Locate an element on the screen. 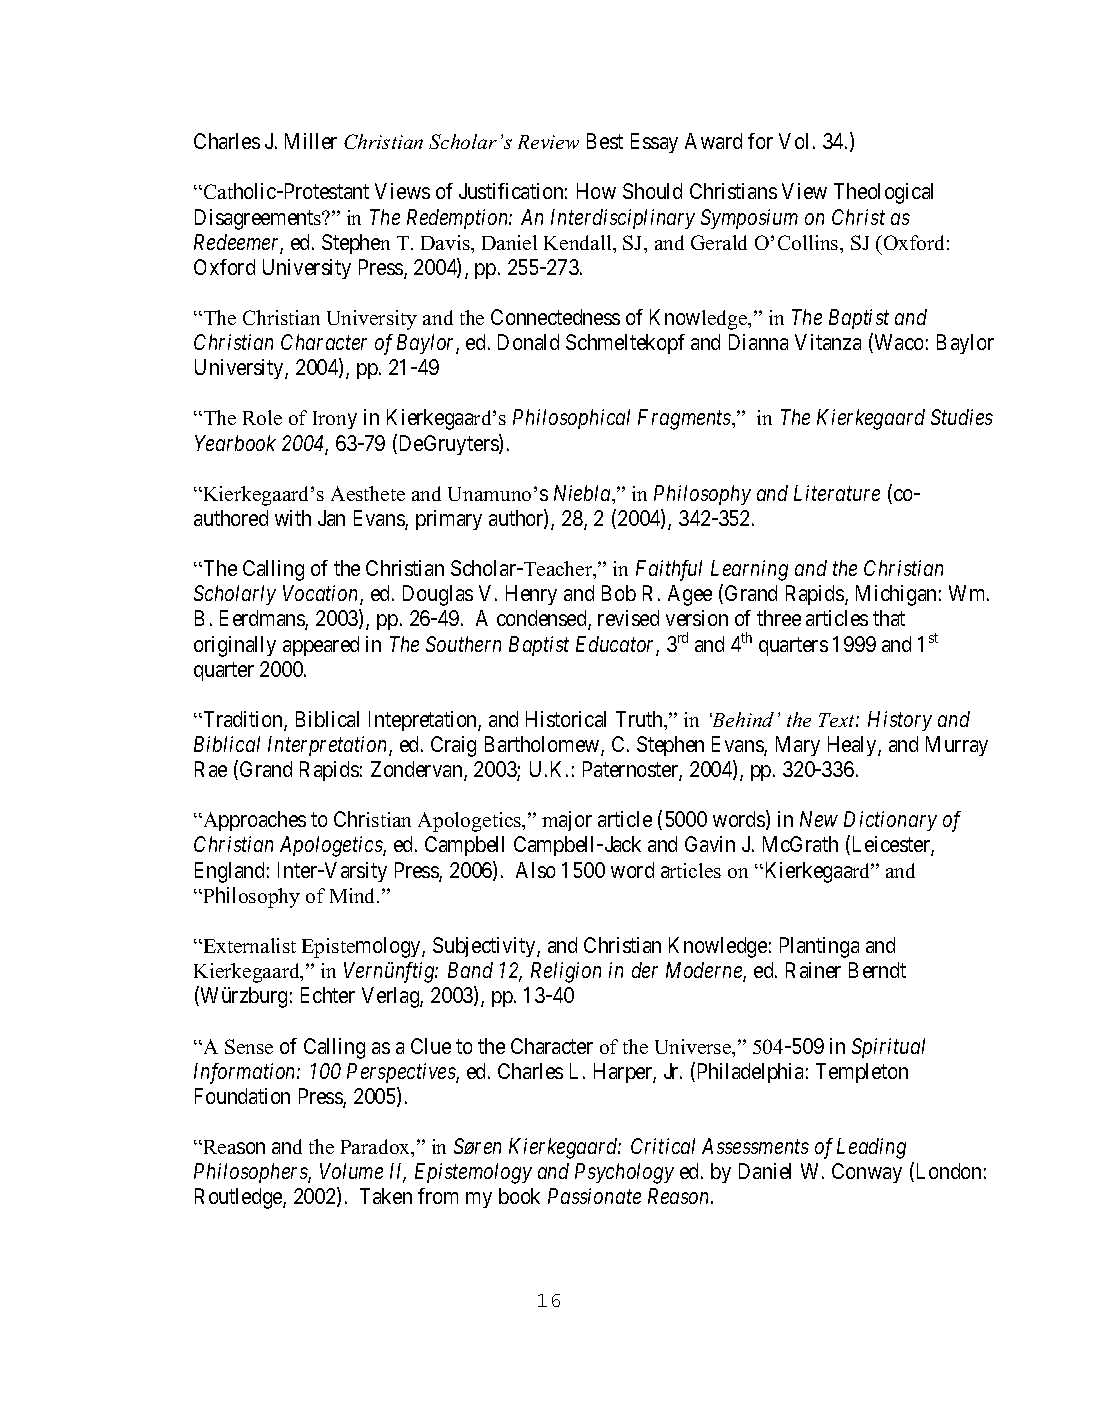  Philosophers is located at coordinates (251, 1173).
